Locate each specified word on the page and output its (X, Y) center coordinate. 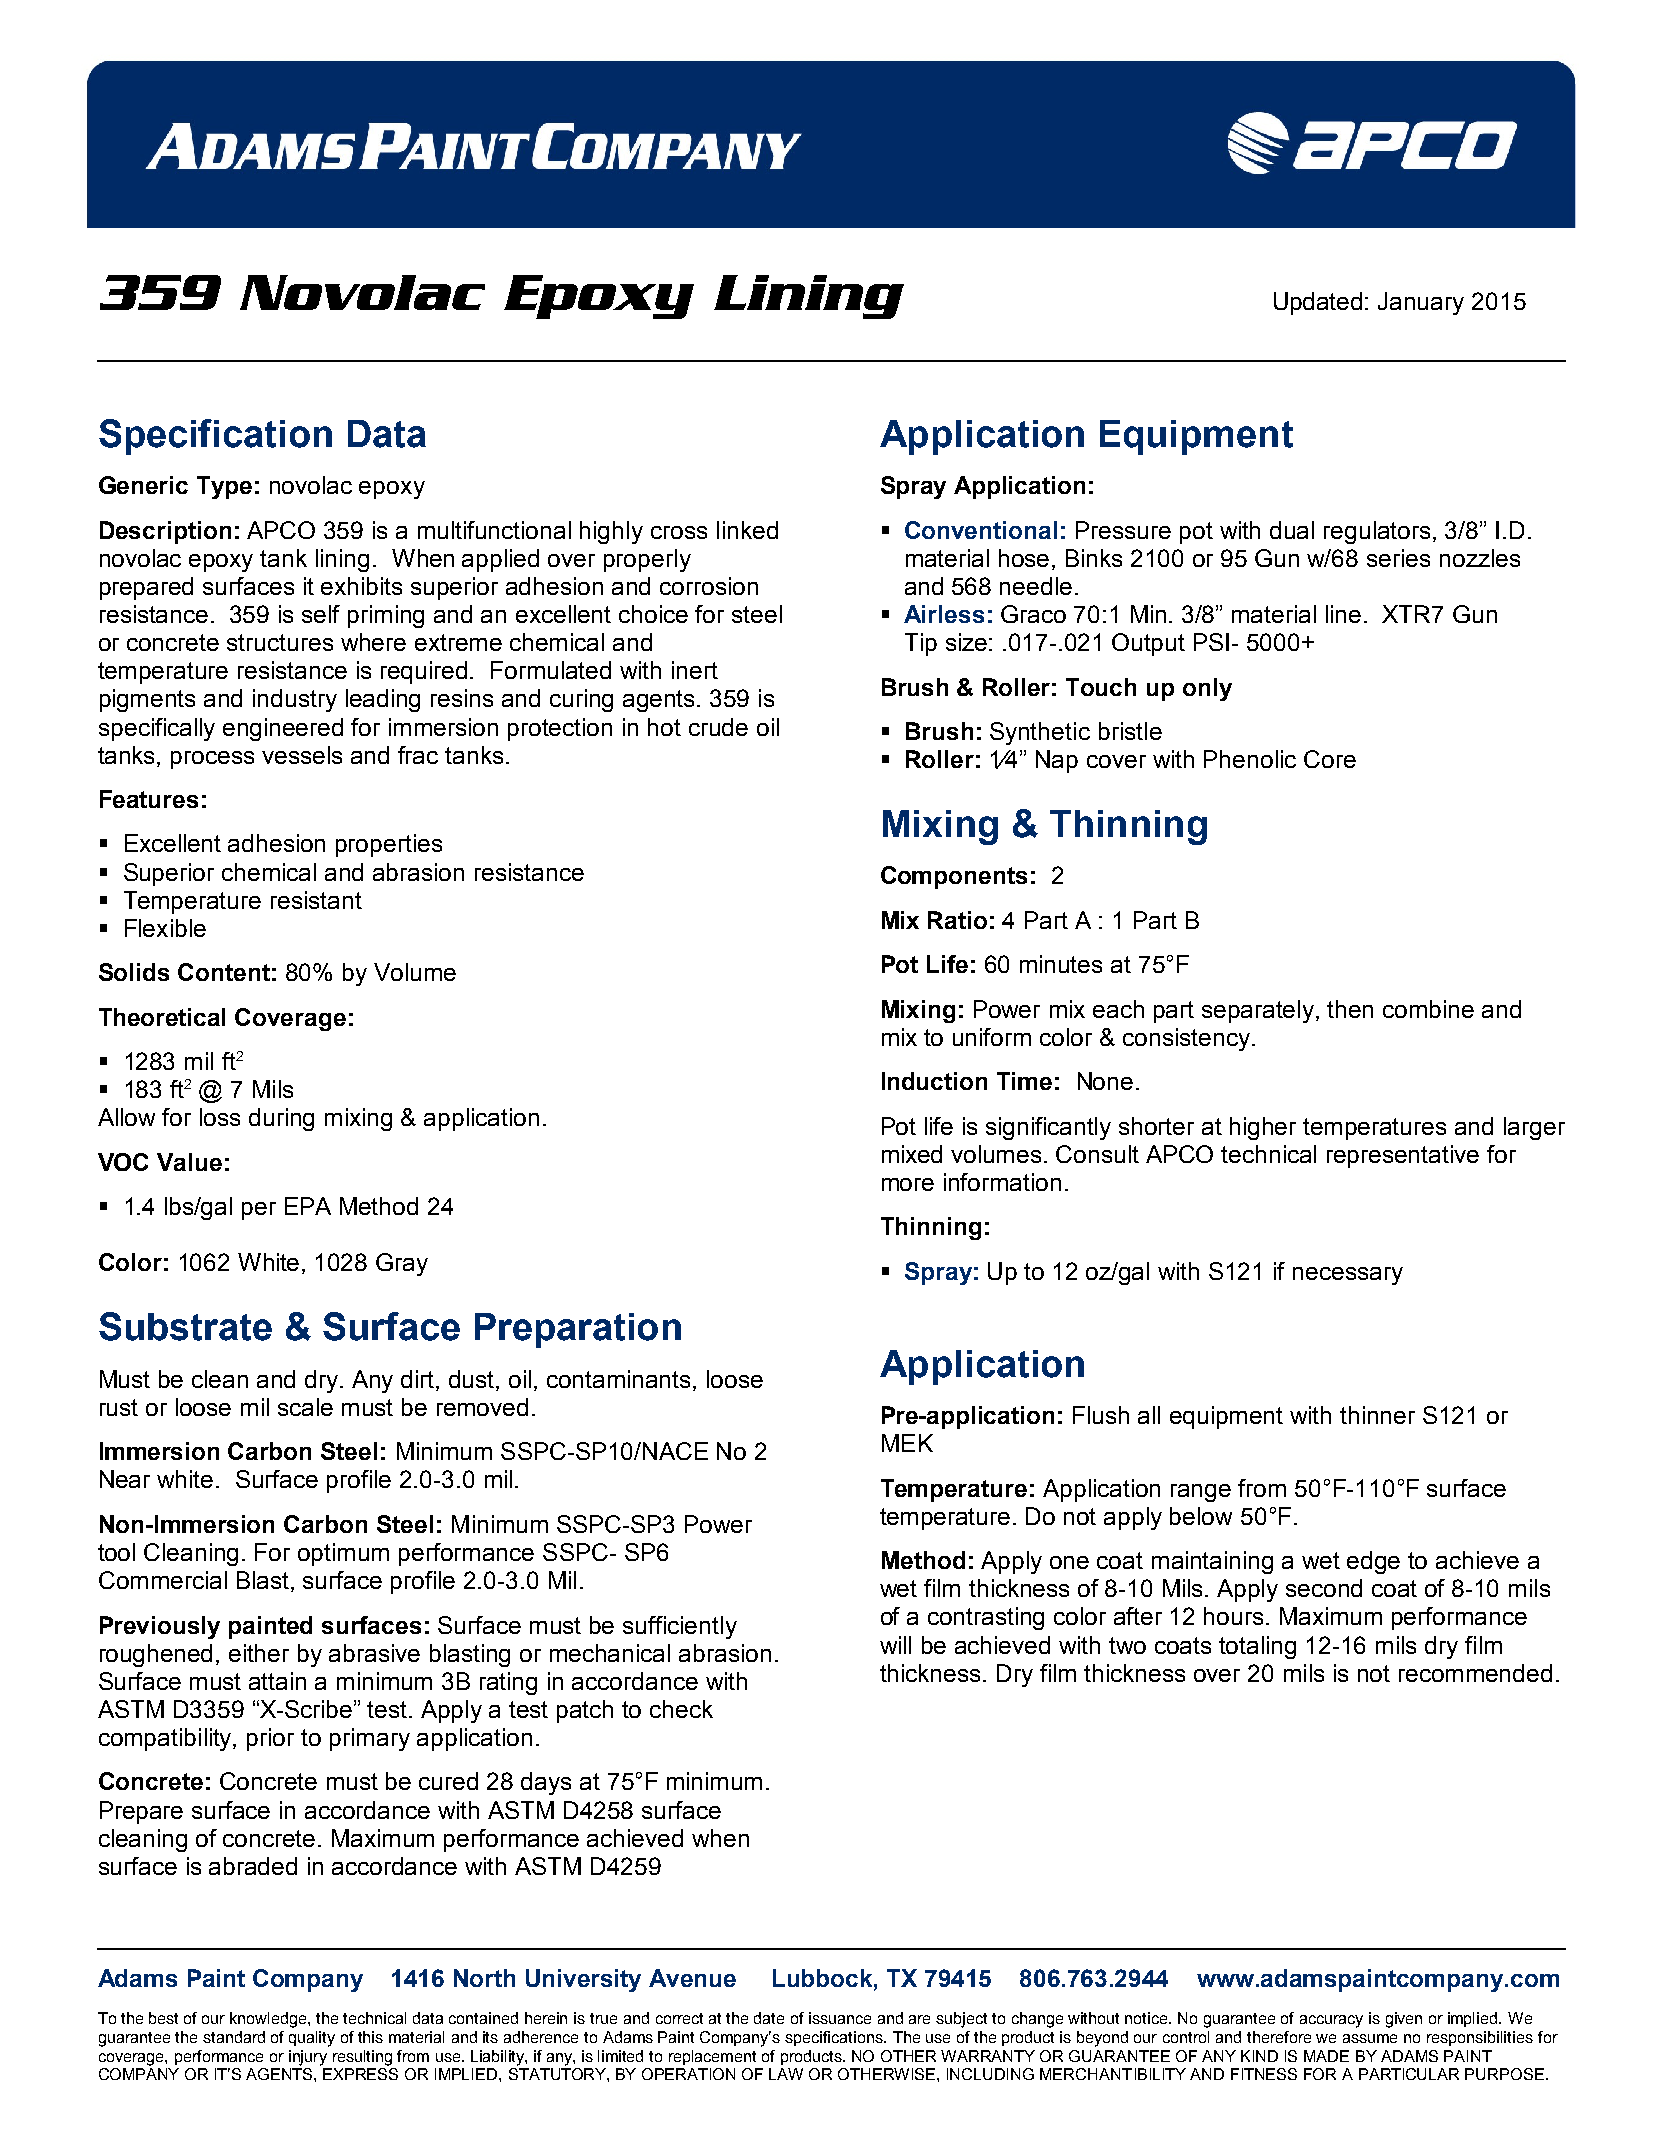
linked (747, 530)
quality (312, 2039)
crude (718, 727)
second (1324, 1588)
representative (1403, 1156)
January (1421, 303)
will (895, 1645)
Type (224, 487)
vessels (302, 755)
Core (1330, 759)
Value (189, 1162)
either (259, 1653)
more (908, 1184)
